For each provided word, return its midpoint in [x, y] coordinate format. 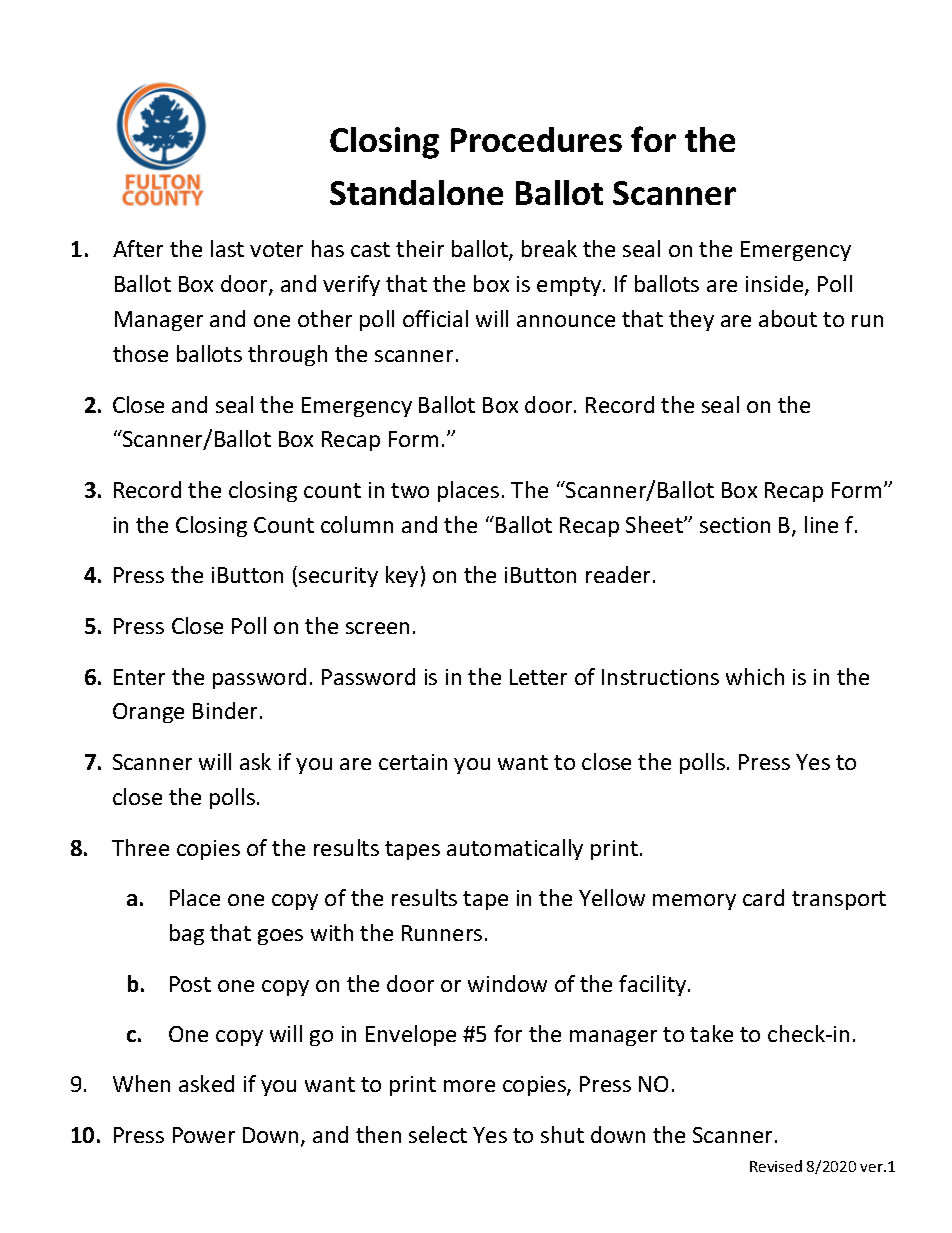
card [763, 897]
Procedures [536, 139]
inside [776, 285]
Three [140, 847]
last [227, 248]
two [410, 490]
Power [204, 1135]
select [438, 1134]
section [735, 525]
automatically [515, 849]
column [357, 524]
